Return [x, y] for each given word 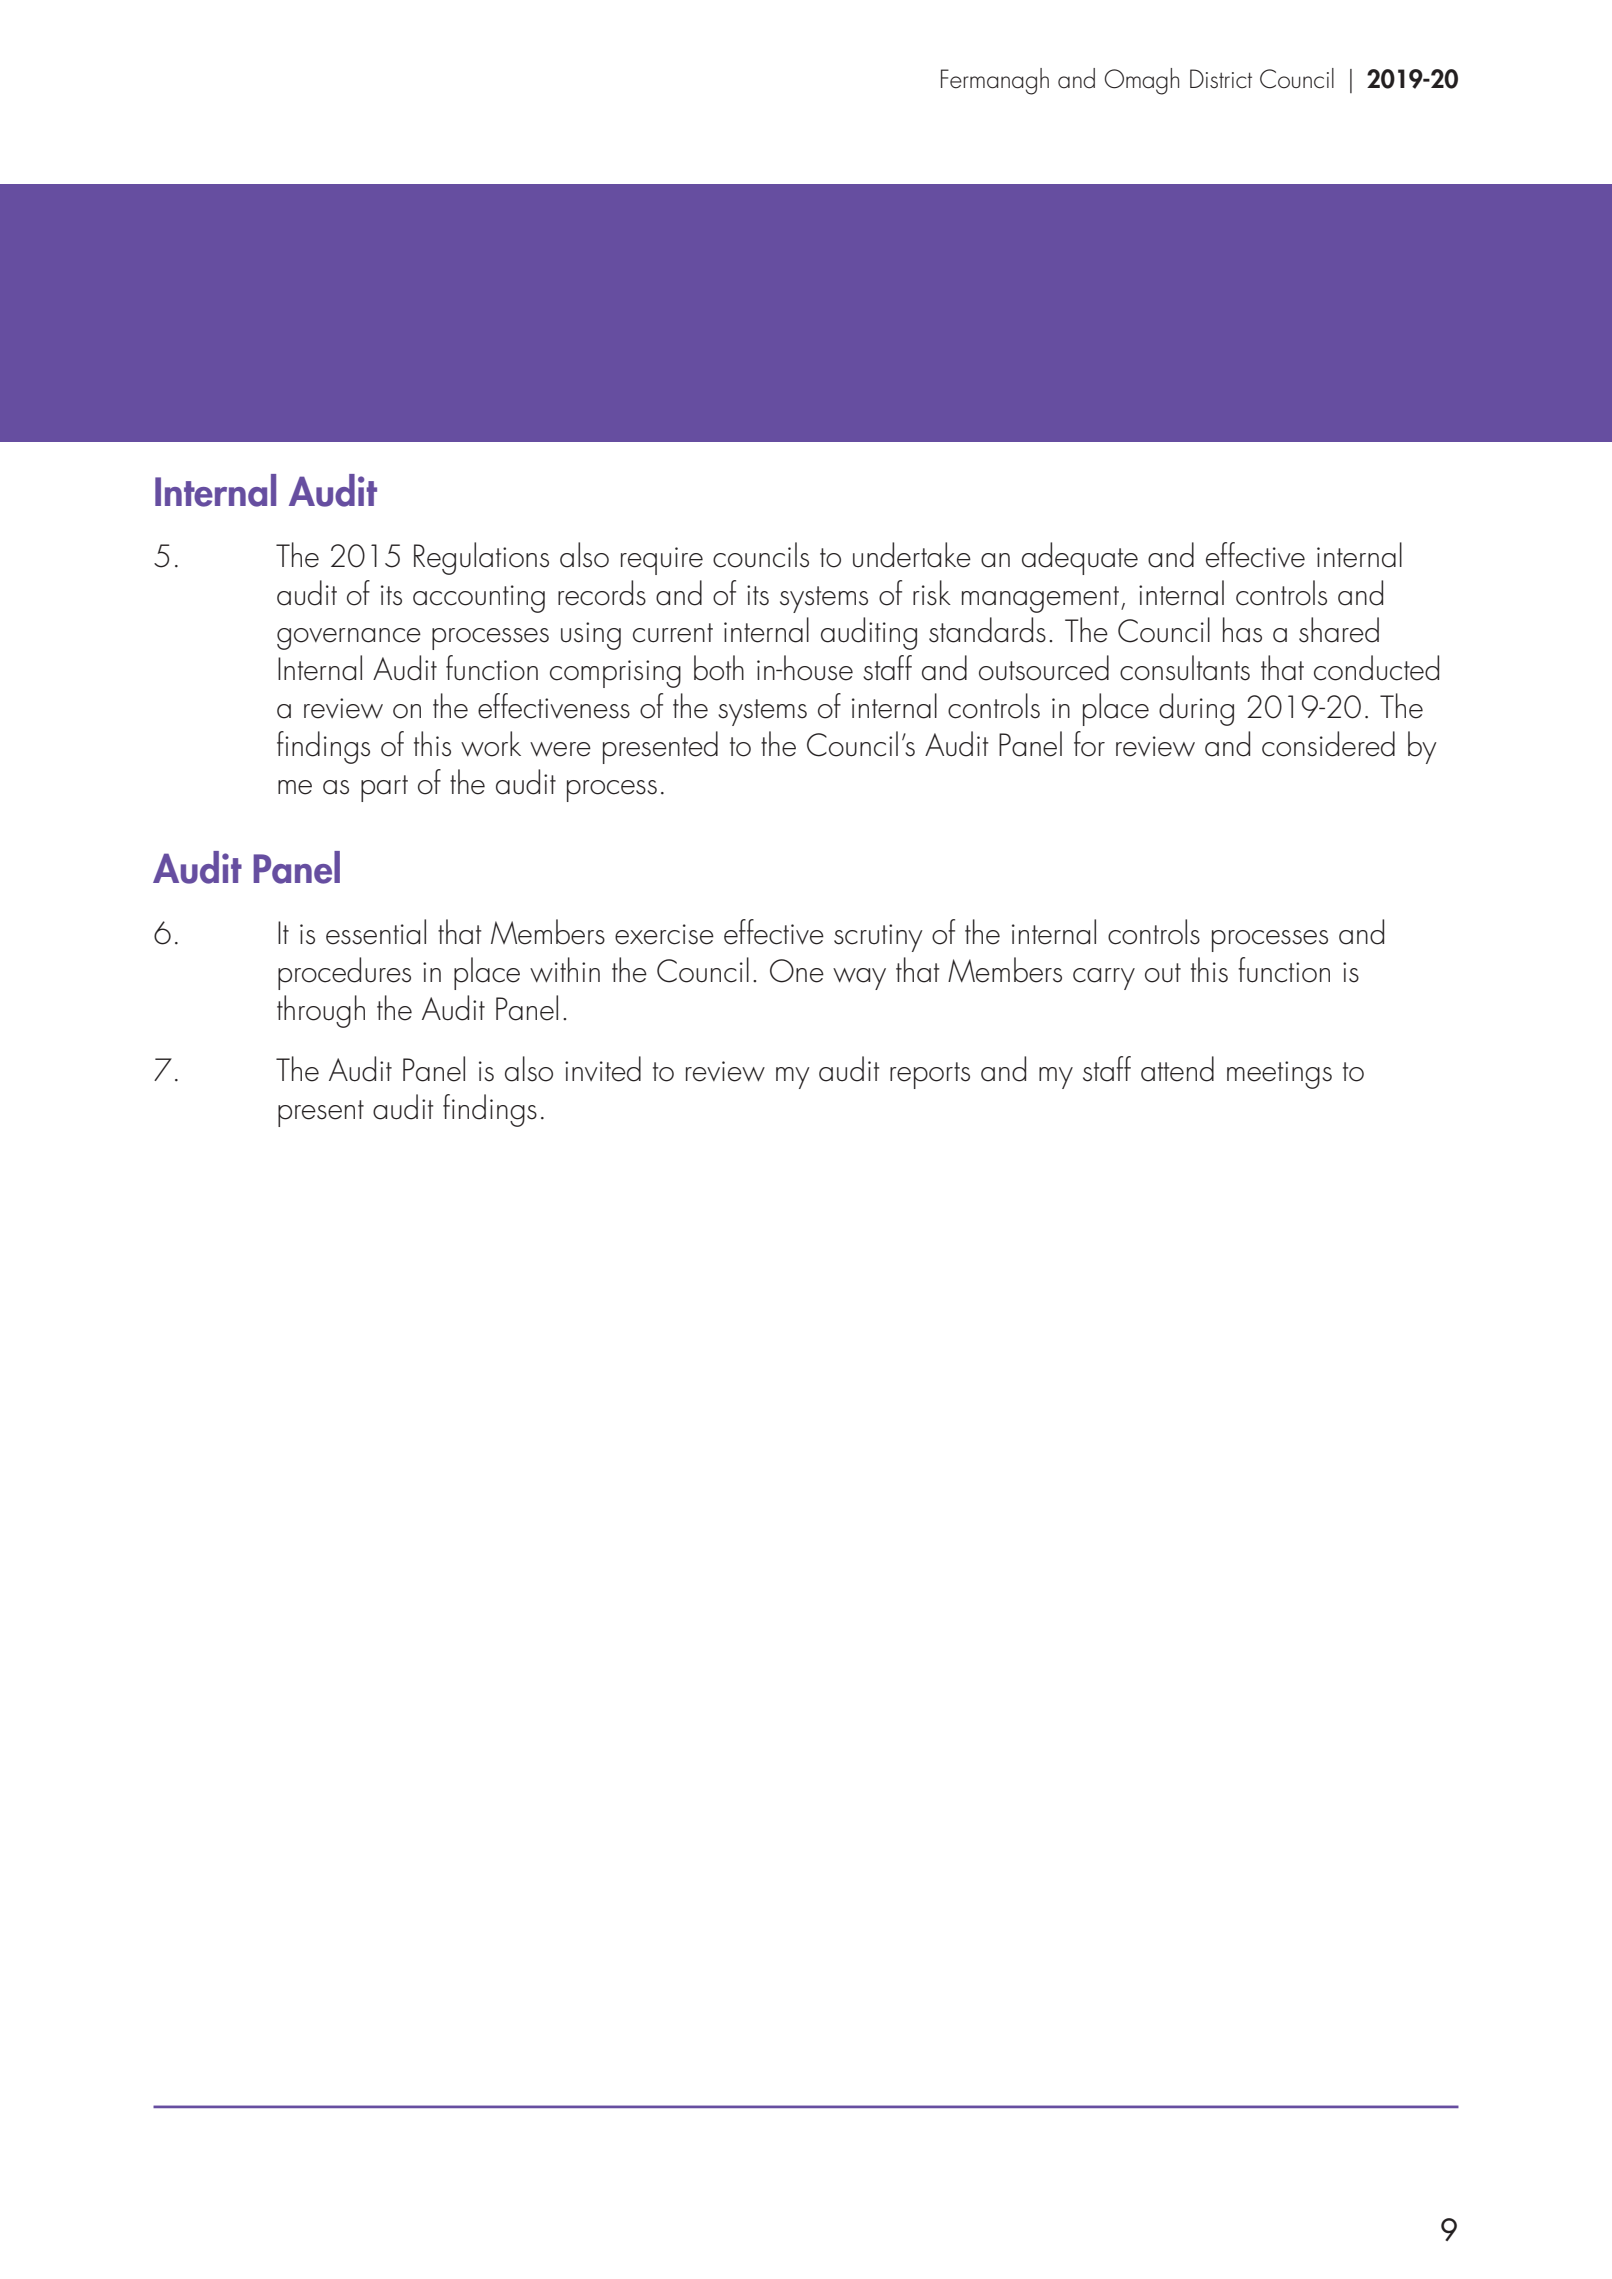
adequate [1080, 558]
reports [930, 1075]
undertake [912, 555]
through [321, 1011]
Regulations [481, 558]
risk [932, 593]
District [1221, 78]
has [1242, 630]
